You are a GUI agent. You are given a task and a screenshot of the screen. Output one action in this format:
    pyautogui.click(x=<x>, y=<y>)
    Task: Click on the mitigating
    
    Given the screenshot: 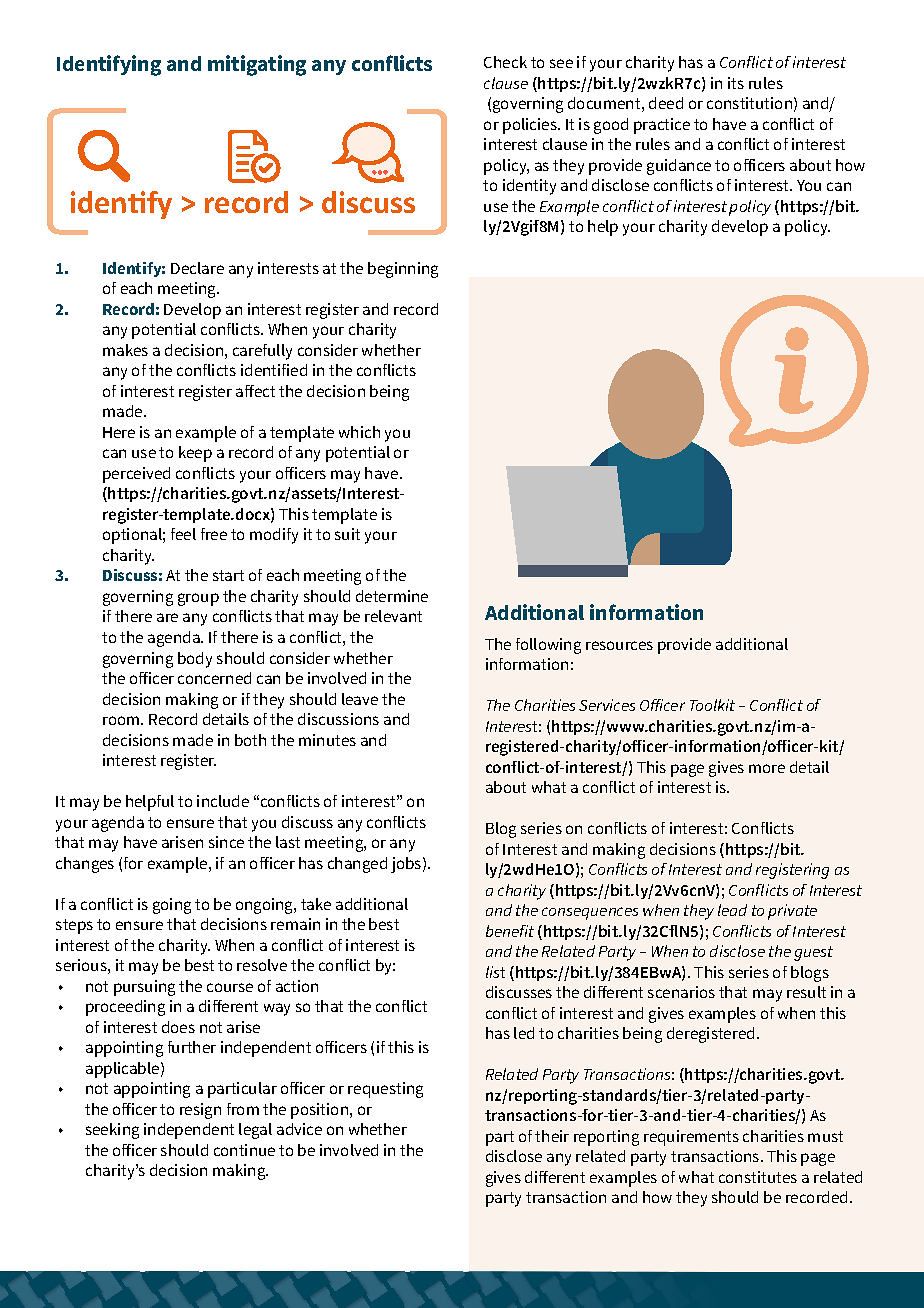 What is the action you would take?
    pyautogui.click(x=257, y=65)
